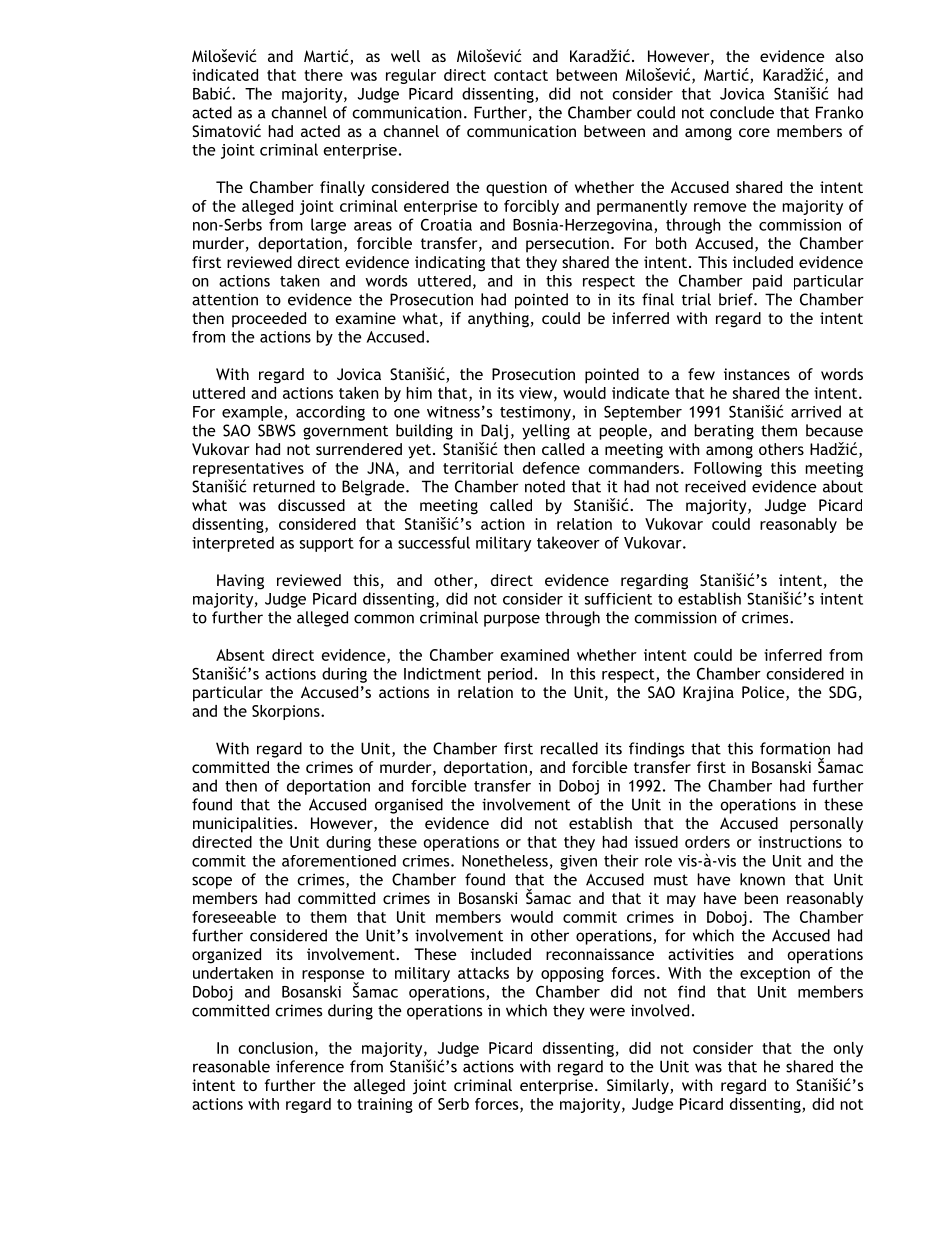 The height and width of the screenshot is (1233, 952). What do you see at coordinates (310, 1066) in the screenshot?
I see `inference` at bounding box center [310, 1066].
